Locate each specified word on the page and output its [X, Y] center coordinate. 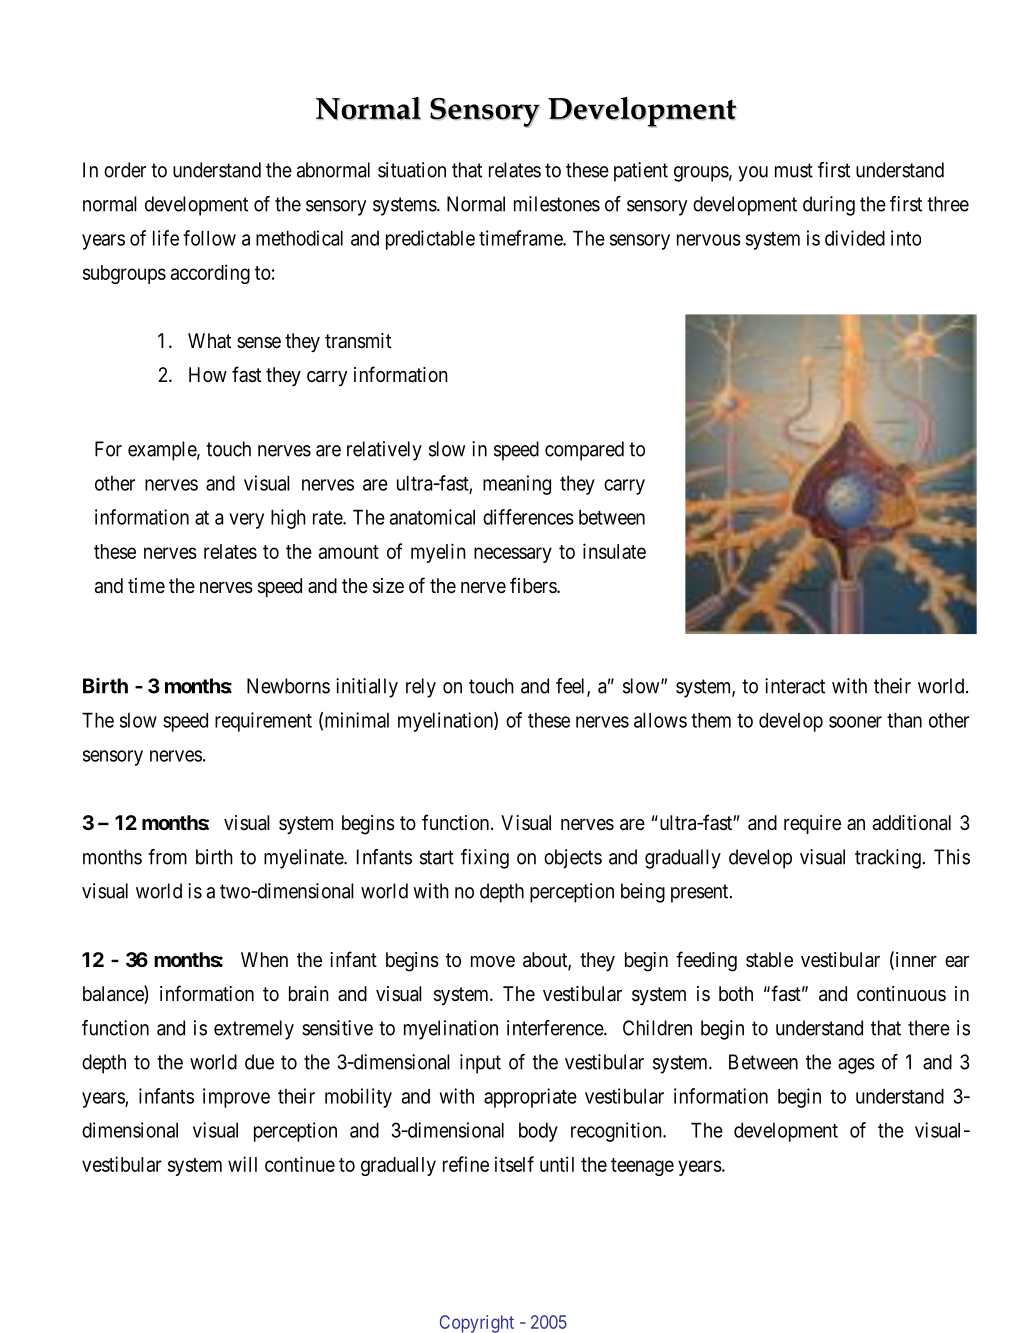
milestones [557, 204]
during [829, 206]
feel [572, 687]
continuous [901, 993]
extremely [254, 1030]
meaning [517, 485]
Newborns [288, 686]
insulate [614, 551]
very [246, 521]
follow [209, 238]
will [242, 1164]
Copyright [477, 1324]
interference [556, 1028]
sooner [855, 722]
